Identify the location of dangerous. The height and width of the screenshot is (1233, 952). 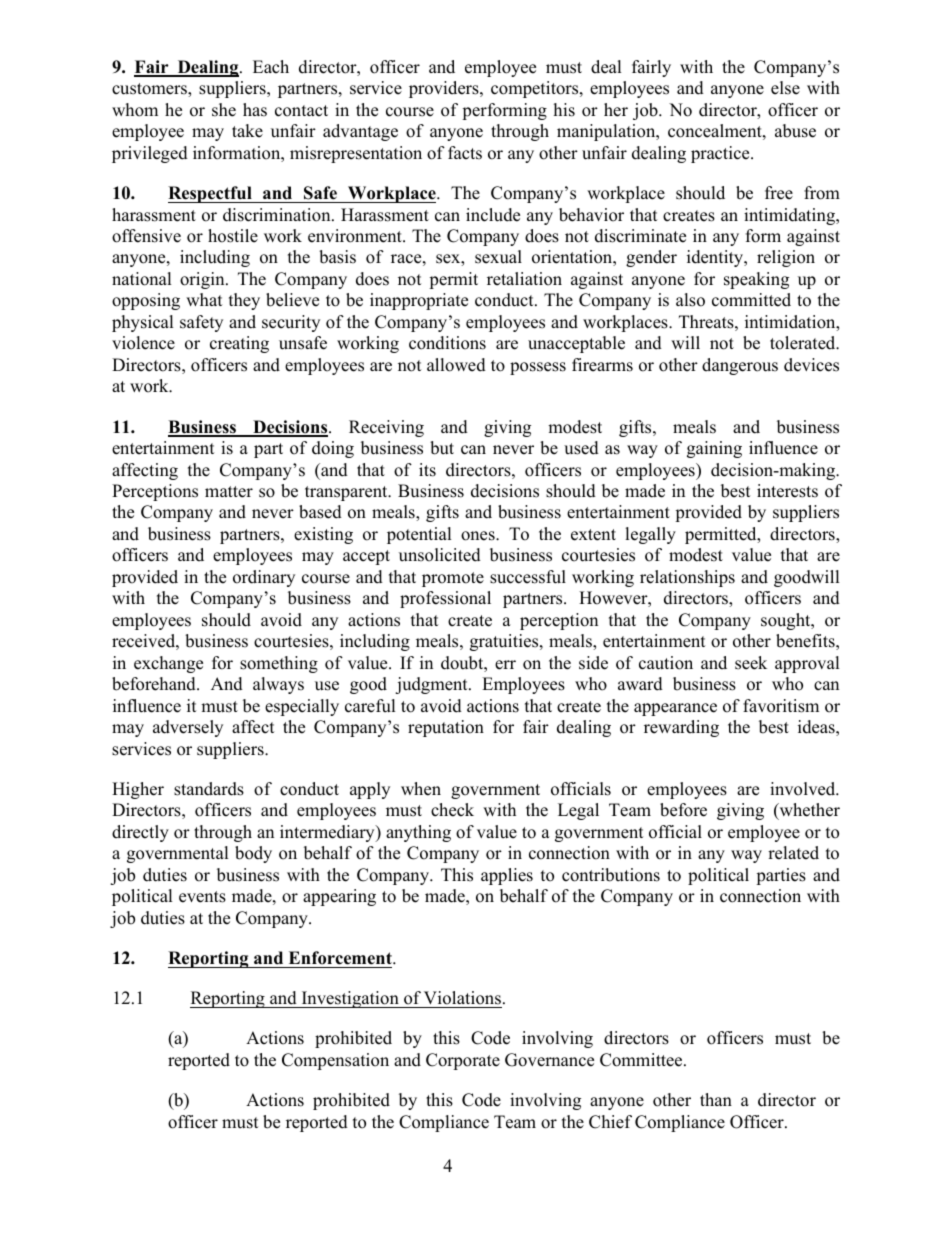
(740, 366).
